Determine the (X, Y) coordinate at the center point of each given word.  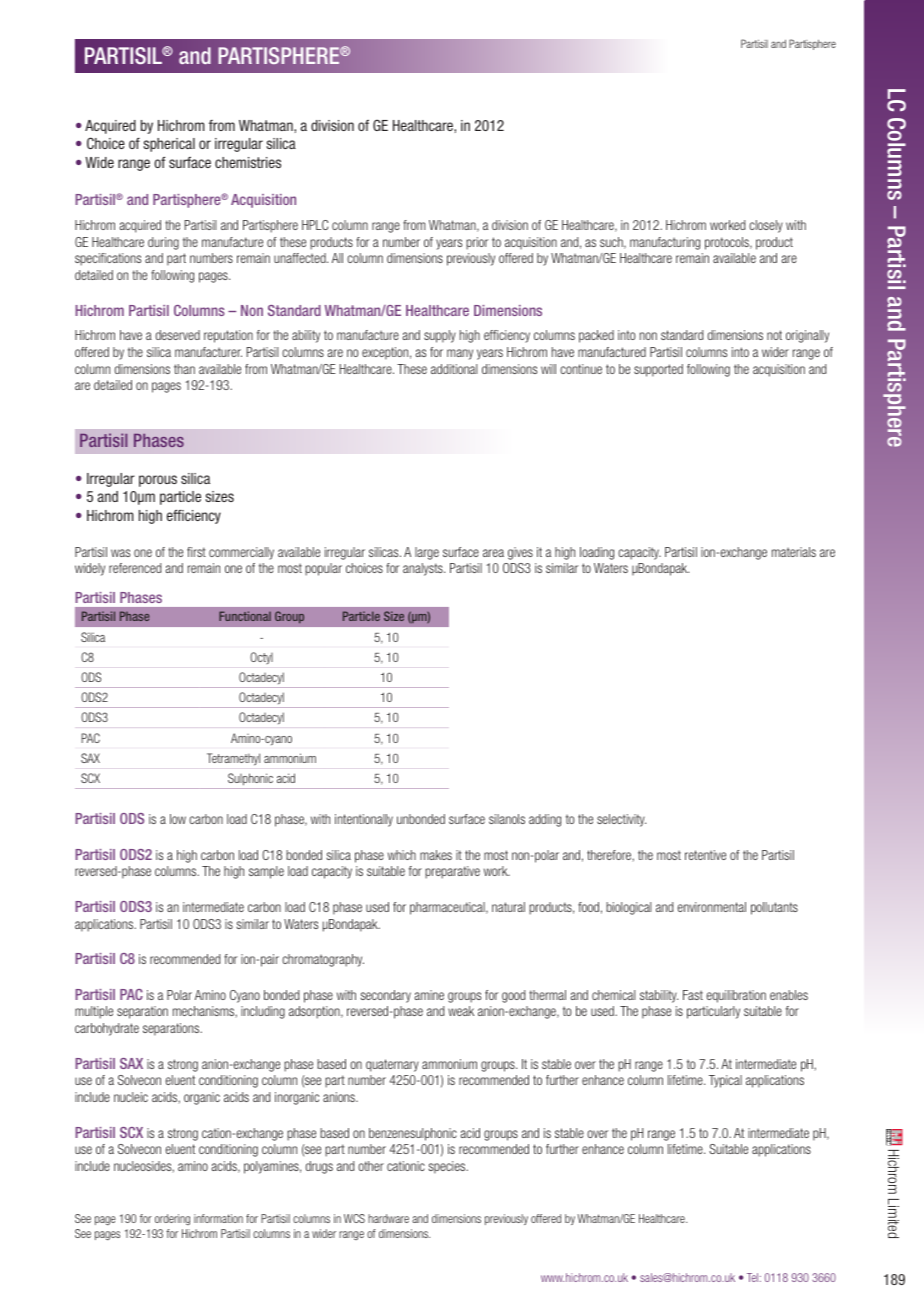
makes (436, 855)
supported (658, 370)
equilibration (736, 996)
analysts (424, 569)
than (184, 369)
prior (477, 243)
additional (454, 369)
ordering (172, 1219)
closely (766, 226)
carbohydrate (107, 1029)
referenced (135, 568)
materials (794, 552)
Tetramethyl (233, 759)
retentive (705, 855)
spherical (169, 145)
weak (461, 1011)
